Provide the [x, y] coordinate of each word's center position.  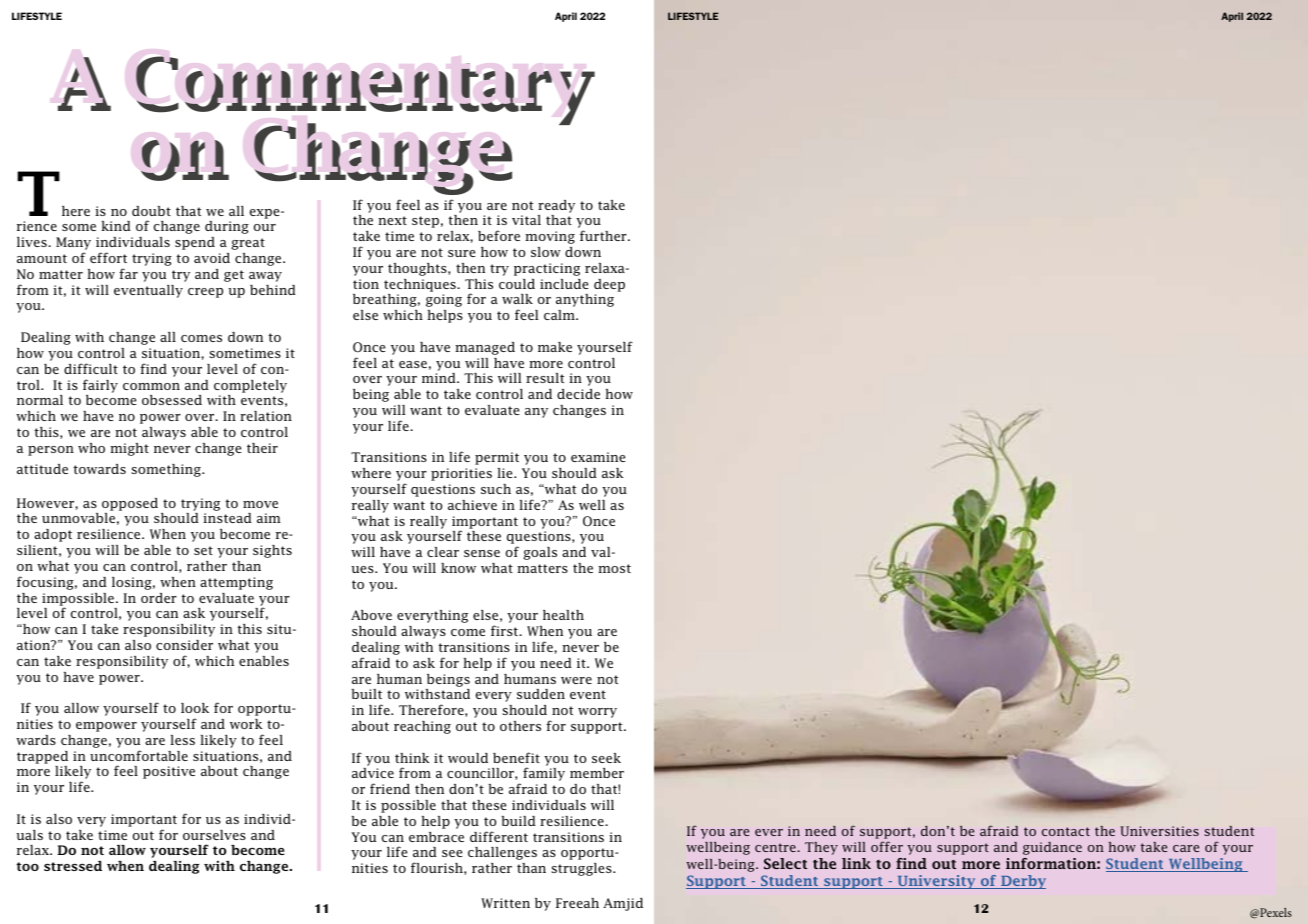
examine [598, 457]
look [195, 708]
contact [1066, 831]
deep [609, 285]
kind [116, 226]
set [203, 550]
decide [578, 394]
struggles [583, 869]
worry [597, 713]
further [604, 235]
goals [540, 553]
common [151, 386]
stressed [73, 866]
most [614, 568]
